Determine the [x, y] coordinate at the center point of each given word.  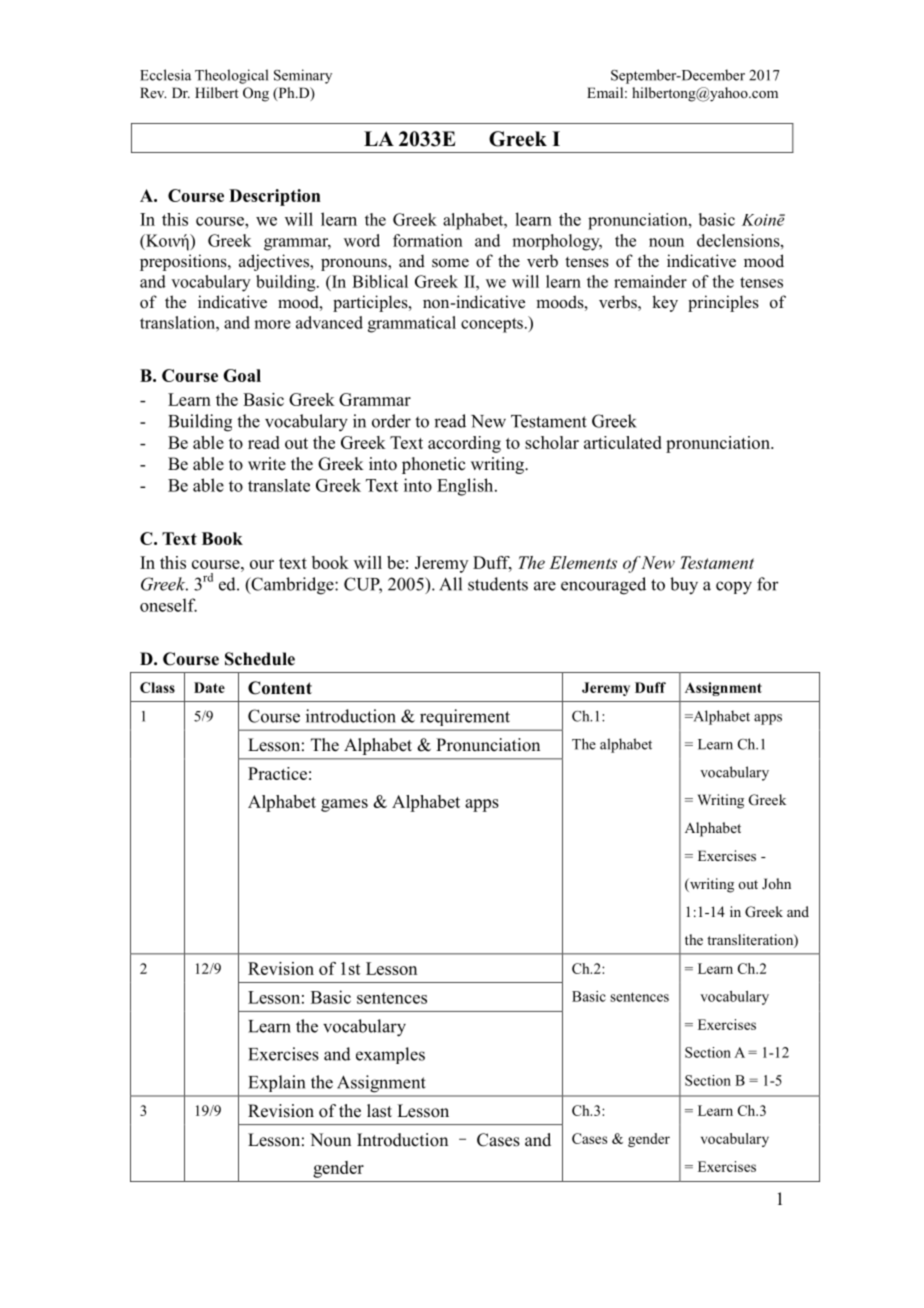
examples [390, 1055]
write [267, 464]
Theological [231, 76]
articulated [623, 442]
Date [209, 687]
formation [428, 240]
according [464, 444]
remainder [650, 281]
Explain [277, 1083]
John [776, 883]
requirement [465, 717]
